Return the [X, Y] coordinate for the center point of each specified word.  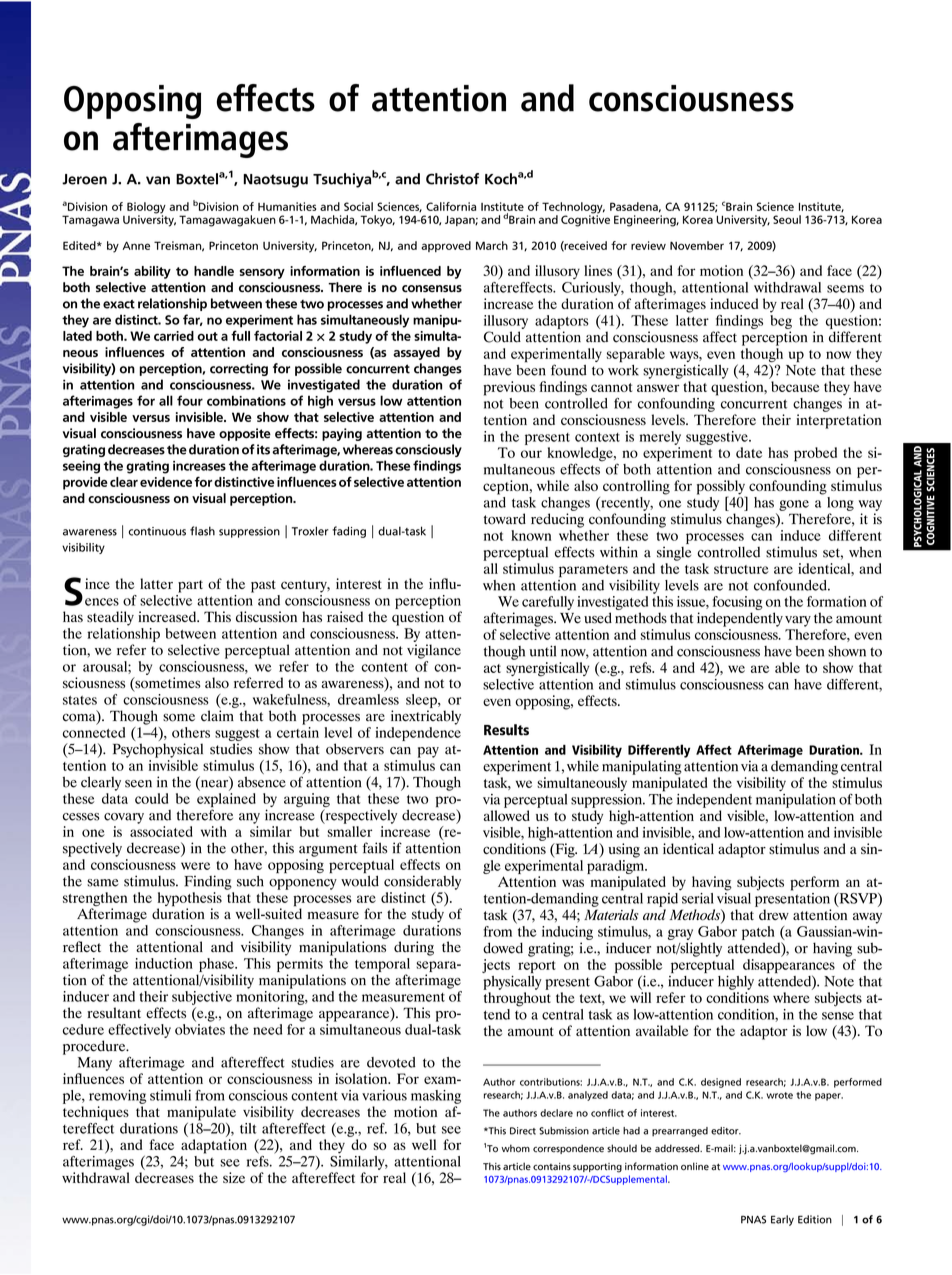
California [451, 206]
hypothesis [189, 900]
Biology [146, 209]
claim [217, 715]
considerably [422, 882]
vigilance [434, 651]
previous [509, 388]
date [749, 452]
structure [741, 569]
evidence [166, 482]
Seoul [787, 219]
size [234, 1177]
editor [726, 1131]
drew [774, 914]
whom [515, 1148]
